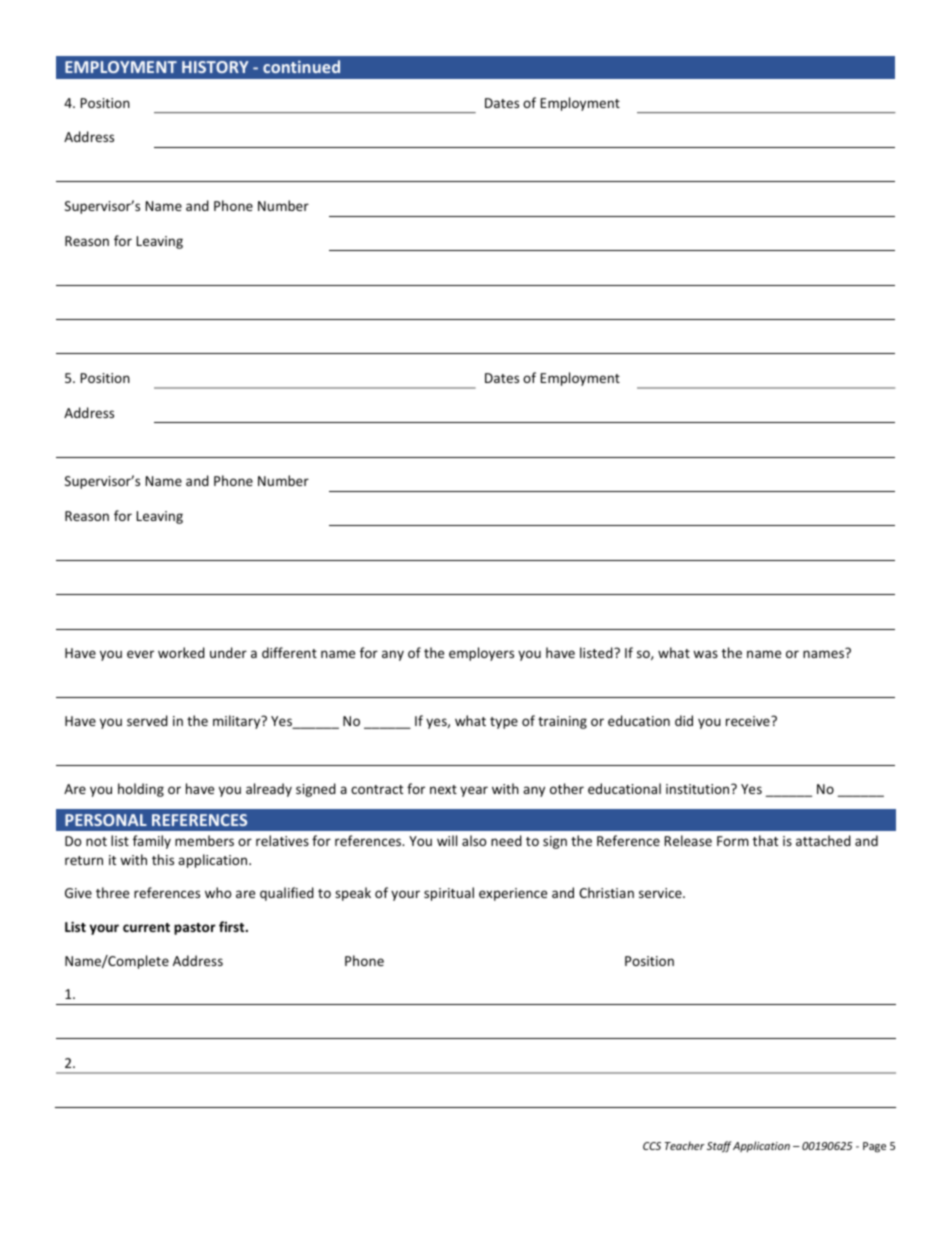  I want to click on continued, so click(301, 66).
